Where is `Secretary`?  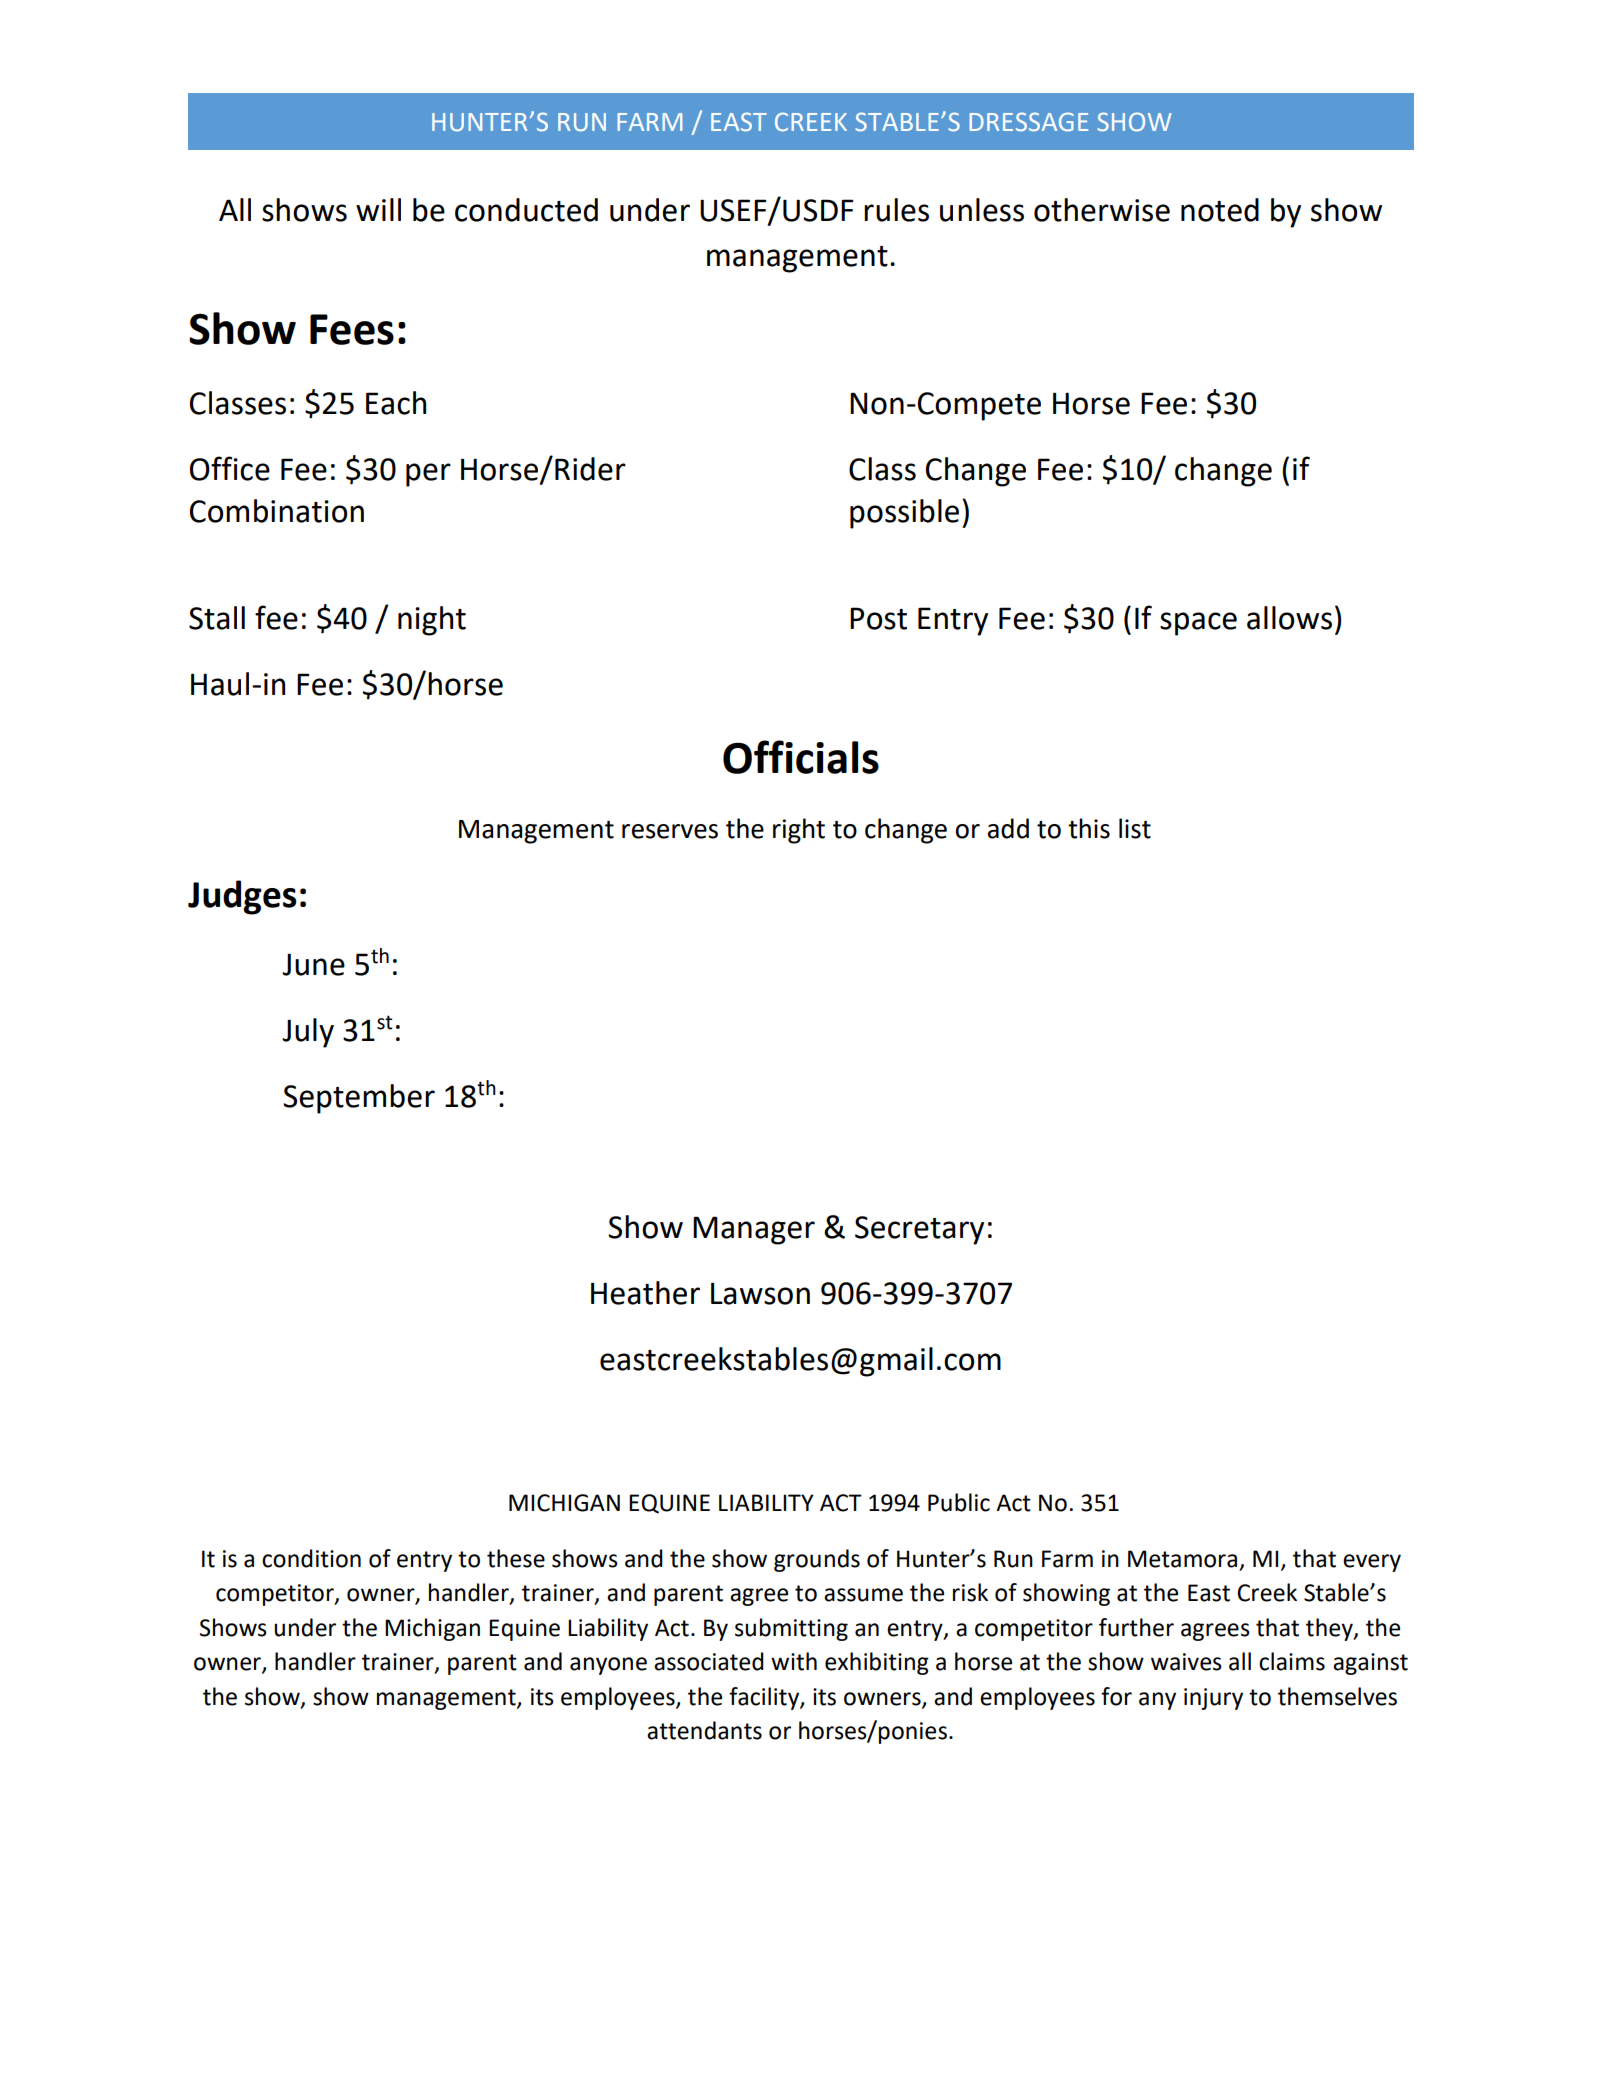 Secretary is located at coordinates (919, 1230).
